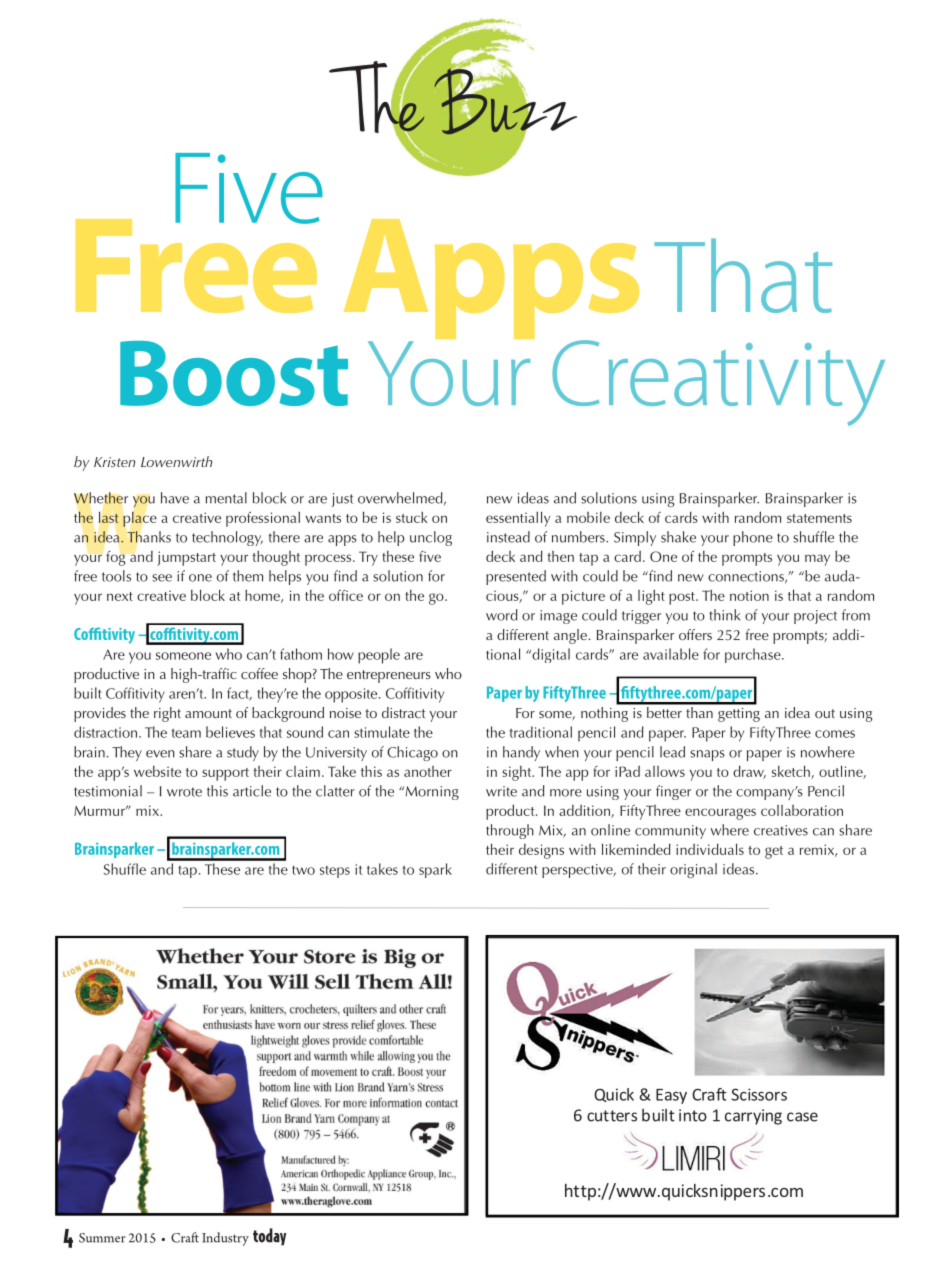  I want to click on essentially, so click(518, 519).
